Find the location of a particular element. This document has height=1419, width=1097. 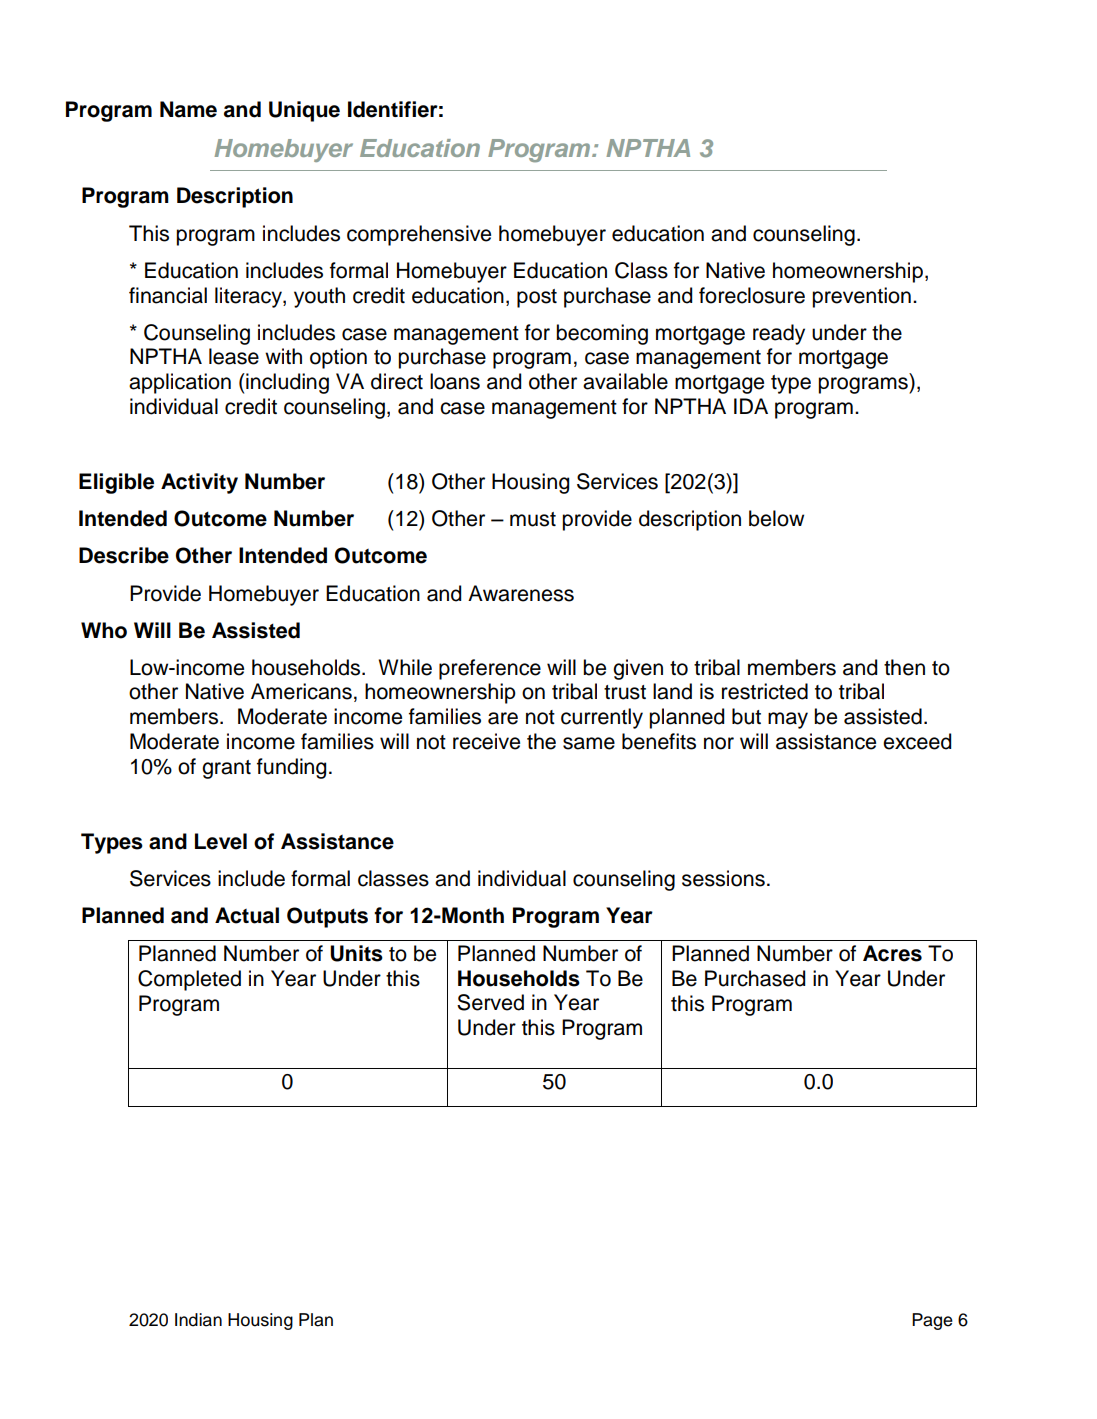

Served is located at coordinates (490, 1002).
